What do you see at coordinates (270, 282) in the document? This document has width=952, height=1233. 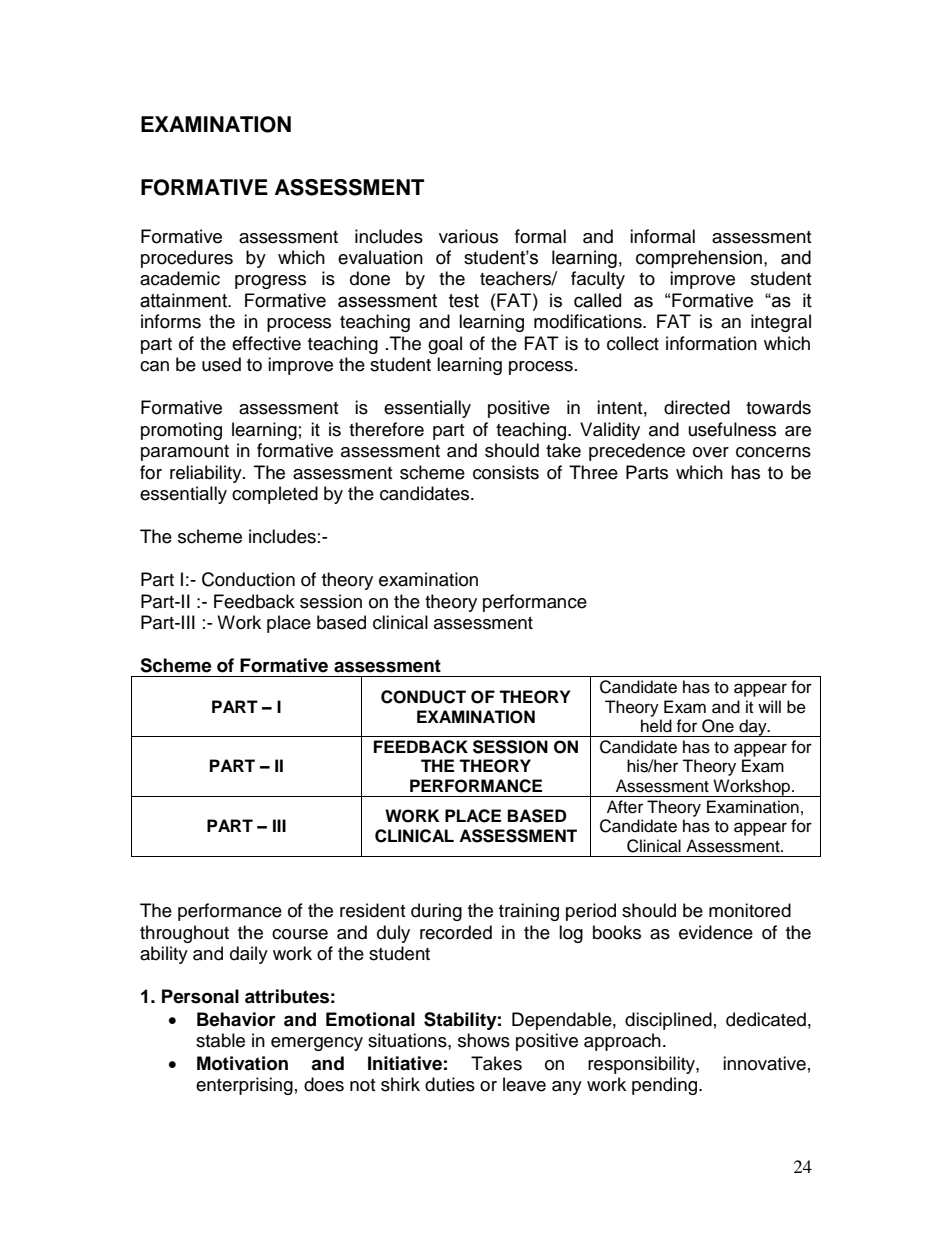 I see `progress` at bounding box center [270, 282].
